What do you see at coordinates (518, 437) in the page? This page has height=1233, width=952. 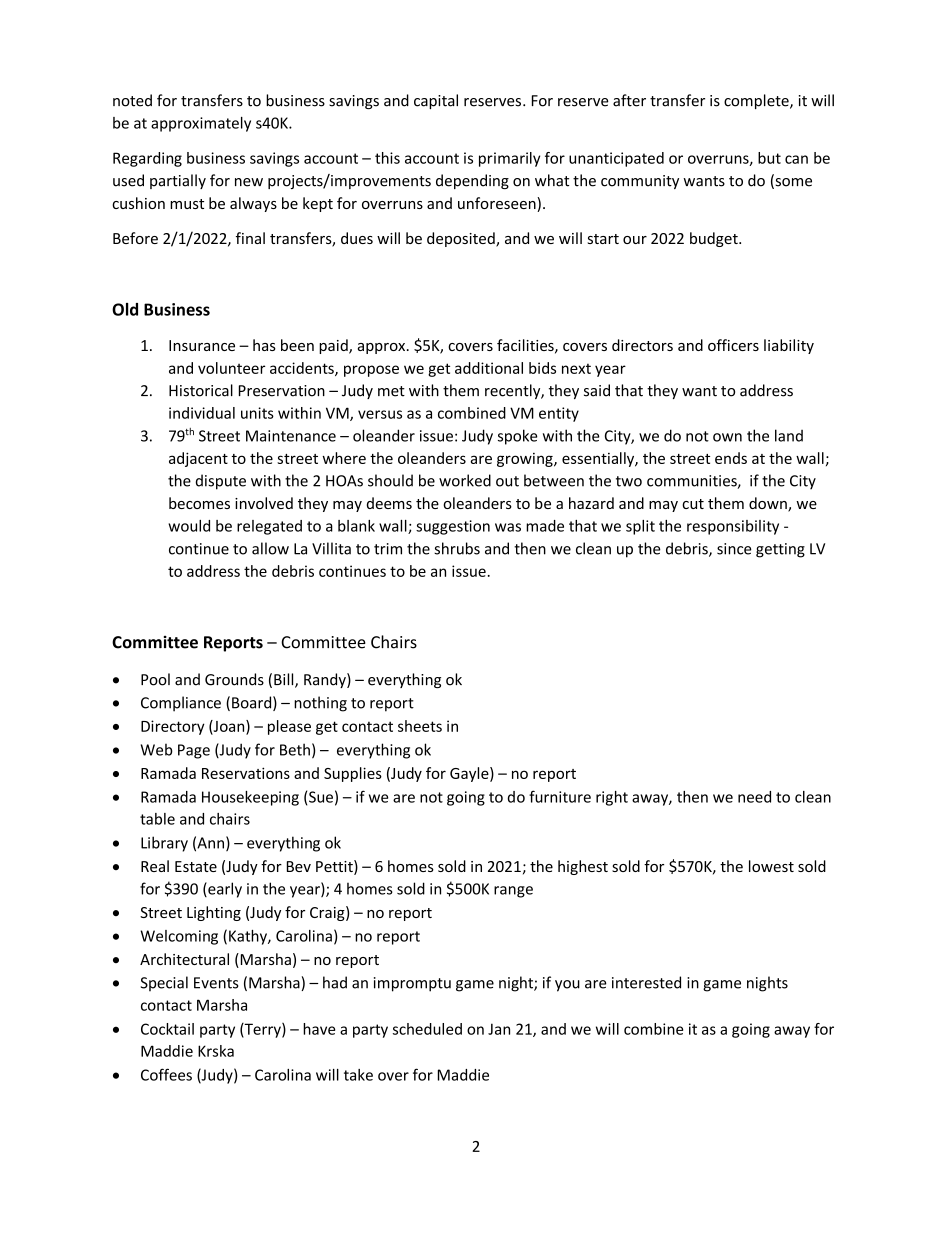 I see `spoke` at bounding box center [518, 437].
